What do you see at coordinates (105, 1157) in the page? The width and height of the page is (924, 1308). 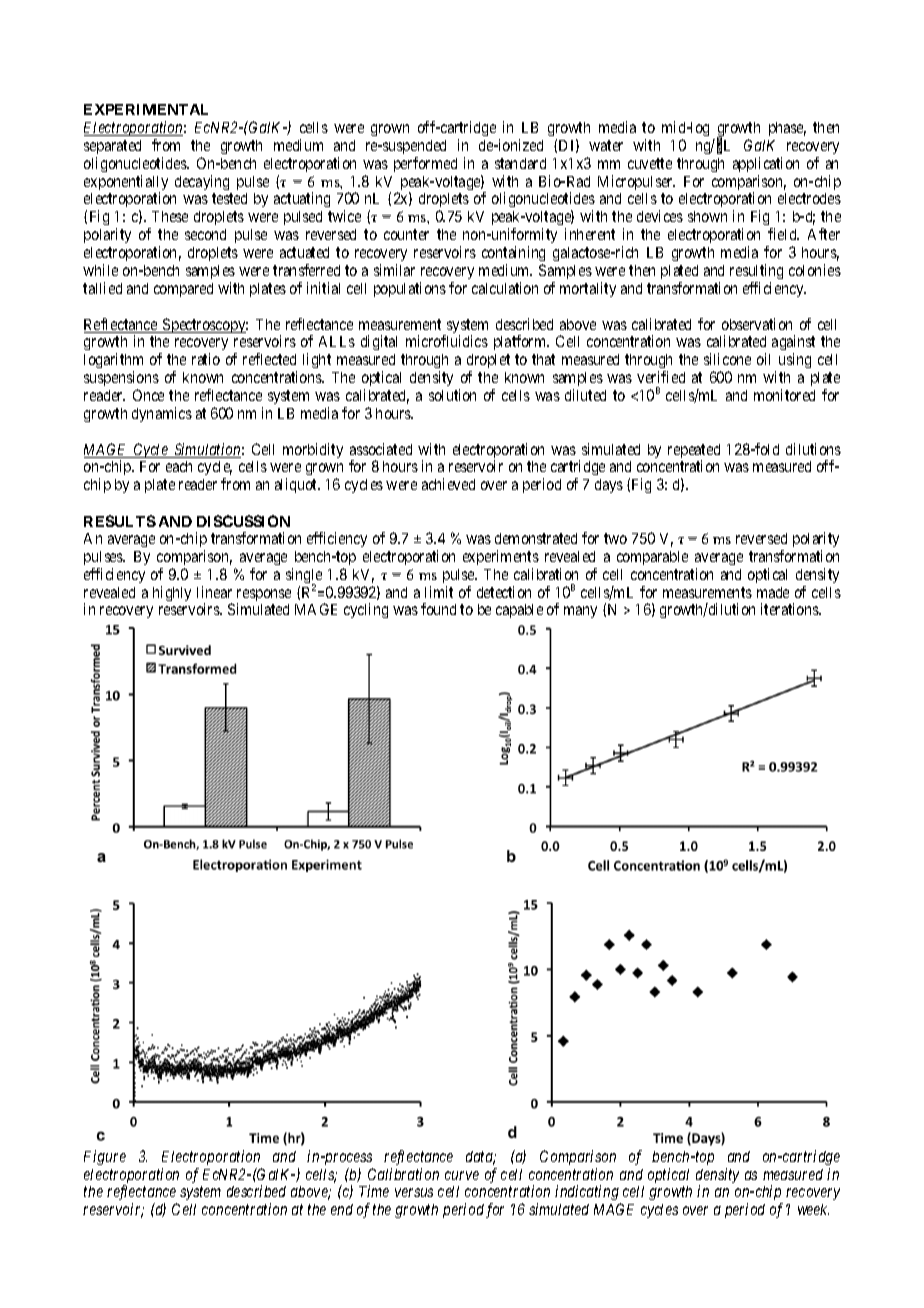 I see `Figure` at bounding box center [105, 1157].
